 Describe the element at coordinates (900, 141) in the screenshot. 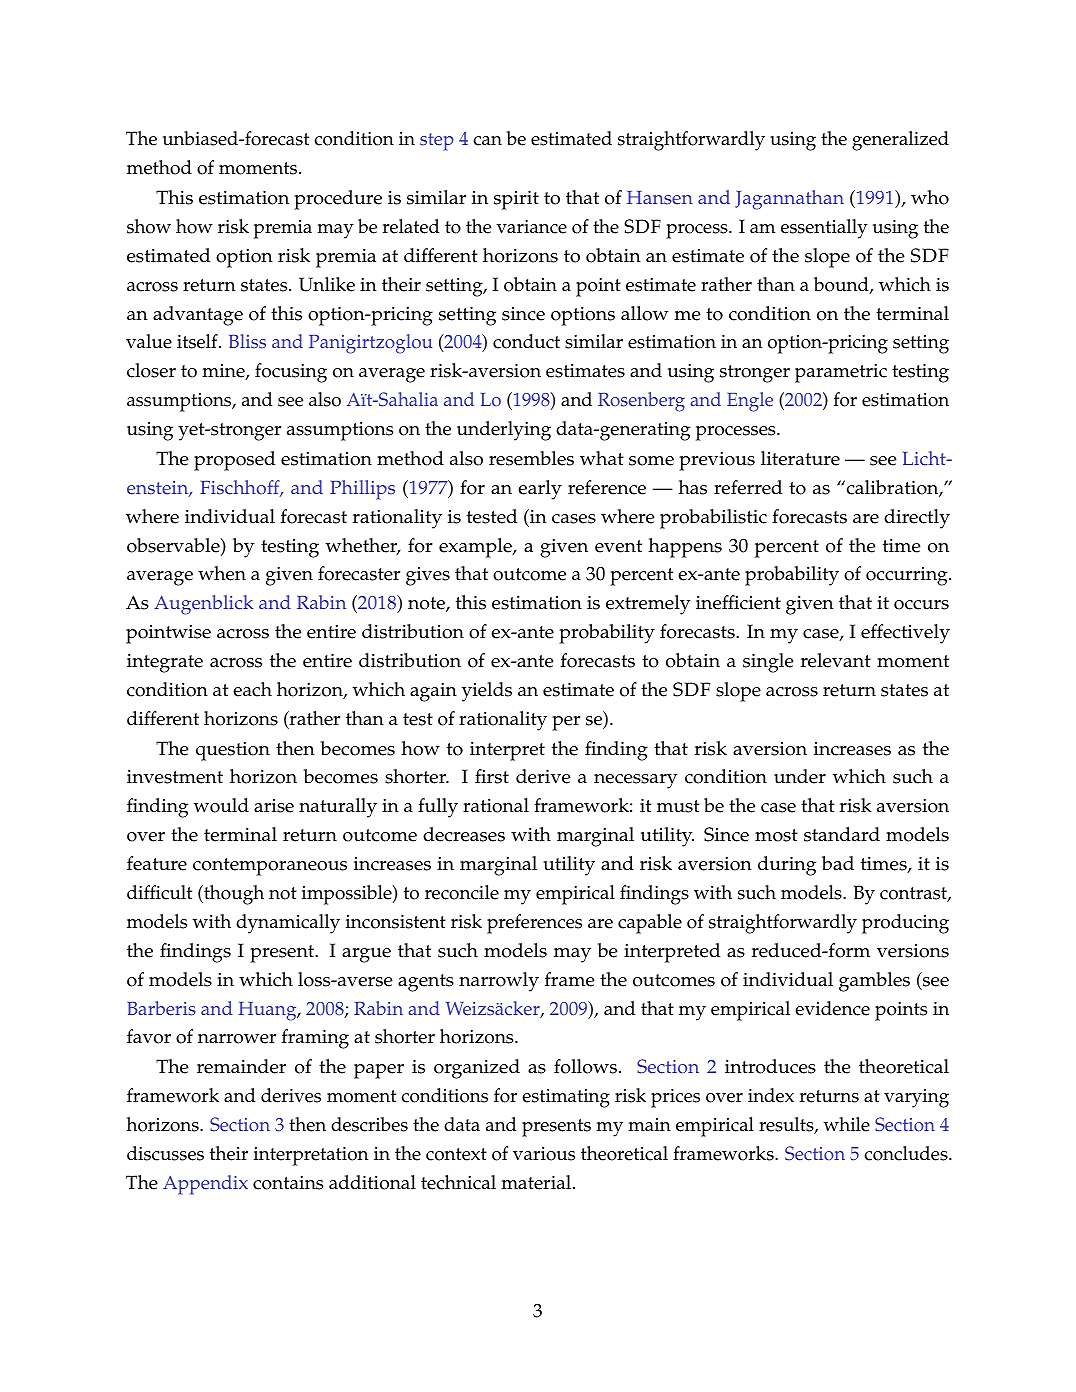

I see `generalized` at that location.
